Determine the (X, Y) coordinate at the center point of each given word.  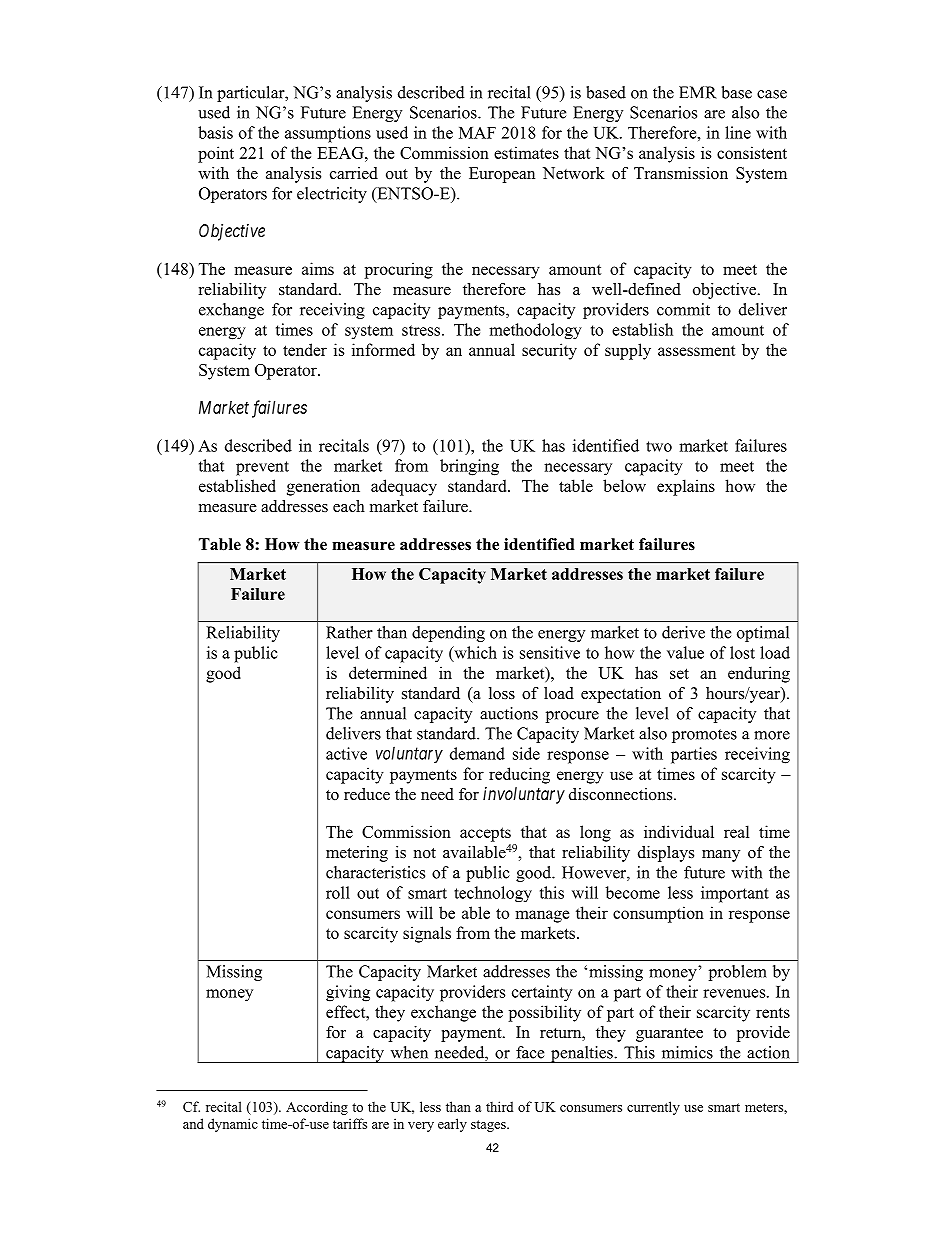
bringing (469, 467)
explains (686, 487)
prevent (262, 468)
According (317, 1108)
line (738, 132)
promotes (704, 736)
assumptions (328, 134)
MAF (477, 133)
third (499, 1106)
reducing (519, 775)
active (346, 753)
